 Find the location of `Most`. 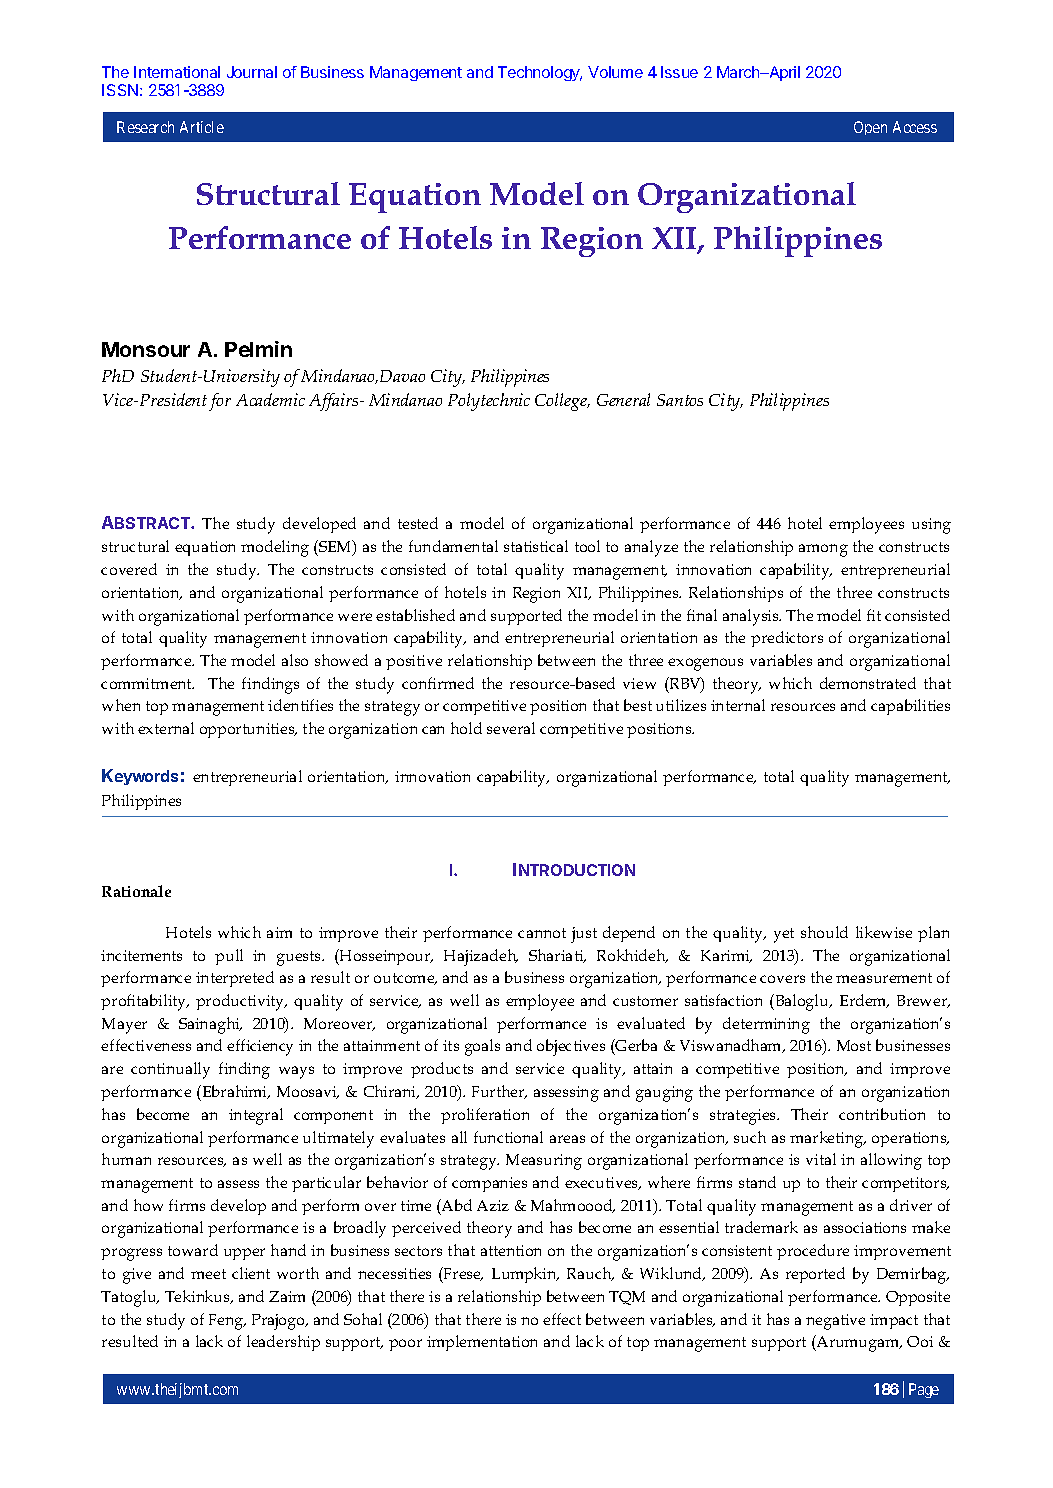

Most is located at coordinates (854, 1045).
